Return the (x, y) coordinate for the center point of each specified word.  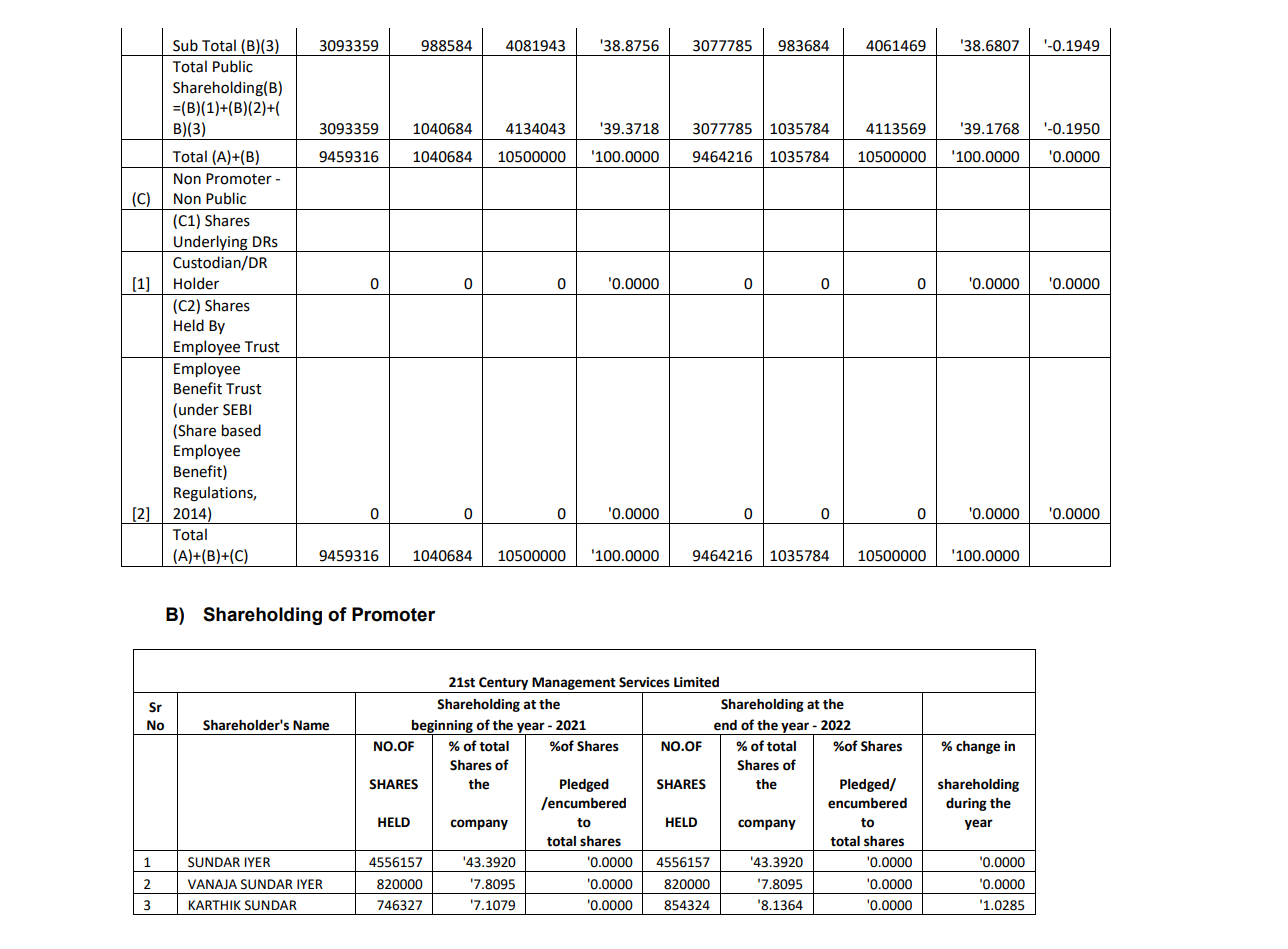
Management (574, 683)
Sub (185, 45)
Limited (696, 682)
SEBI (237, 410)
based (241, 430)
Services (644, 682)
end (725, 725)
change (978, 747)
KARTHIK (215, 905)
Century (503, 683)
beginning (442, 727)
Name (311, 725)
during (966, 804)
